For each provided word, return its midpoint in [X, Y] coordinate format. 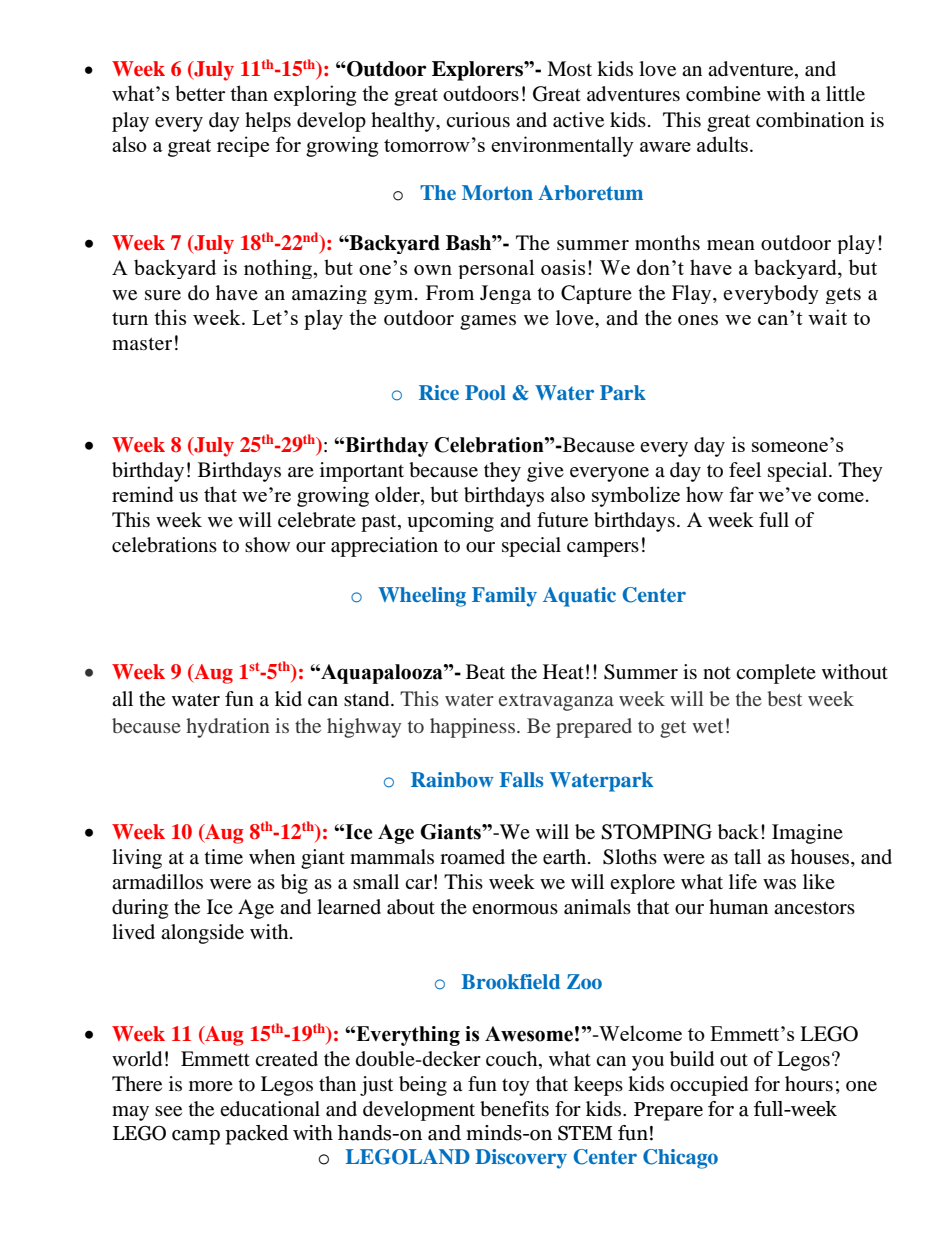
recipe [243, 146]
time [224, 857]
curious [478, 120]
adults [722, 144]
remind [143, 494]
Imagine [807, 834]
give [545, 472]
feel [745, 470]
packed [257, 1135]
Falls [521, 779]
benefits [514, 1109]
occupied [709, 1086]
